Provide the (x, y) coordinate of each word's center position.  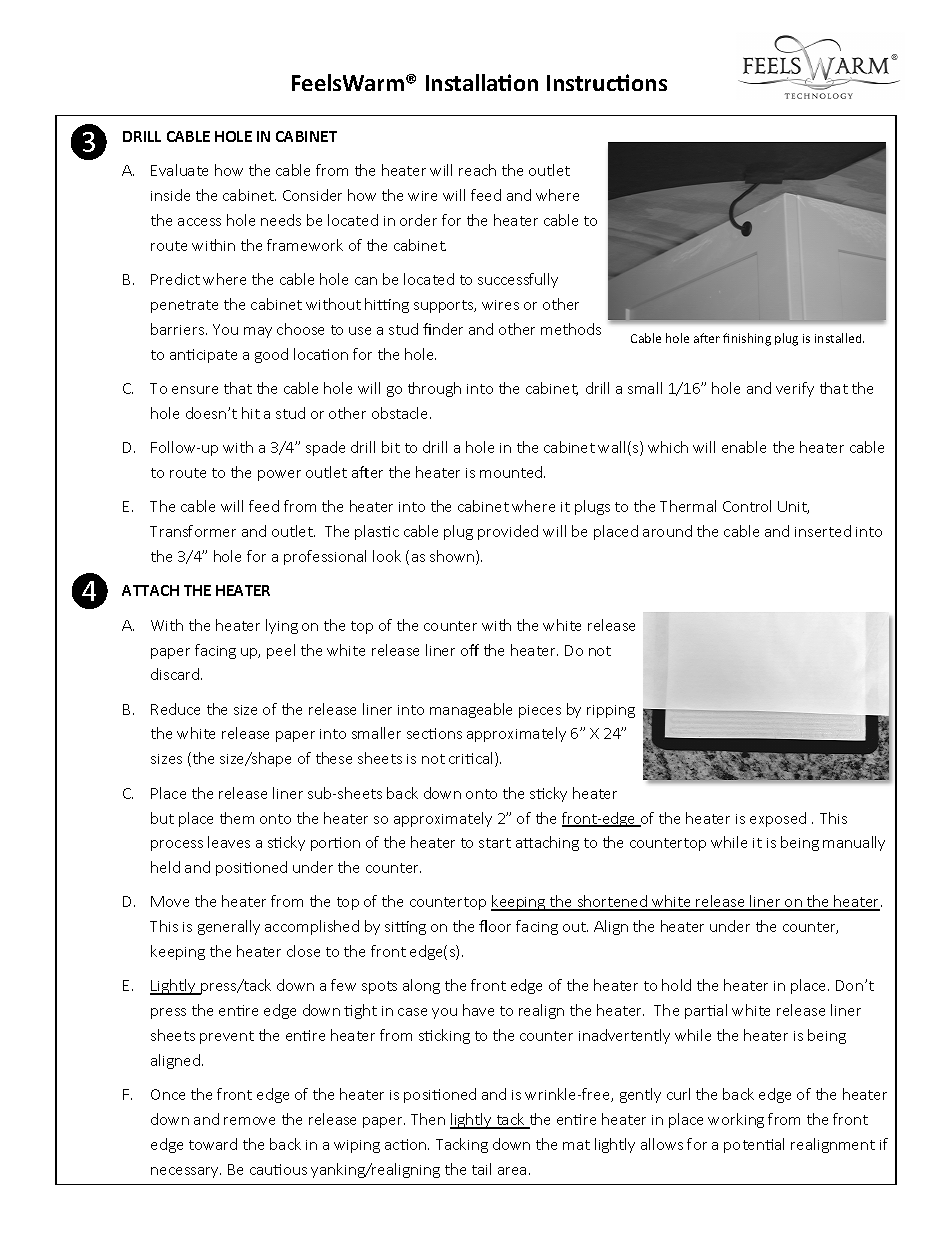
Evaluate (179, 170)
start (495, 843)
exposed (778, 819)
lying (282, 626)
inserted (823, 531)
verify (795, 389)
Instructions (607, 82)
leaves (229, 842)
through (434, 389)
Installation (482, 82)
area (512, 1171)
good (271, 355)
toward (213, 1144)
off (470, 650)
